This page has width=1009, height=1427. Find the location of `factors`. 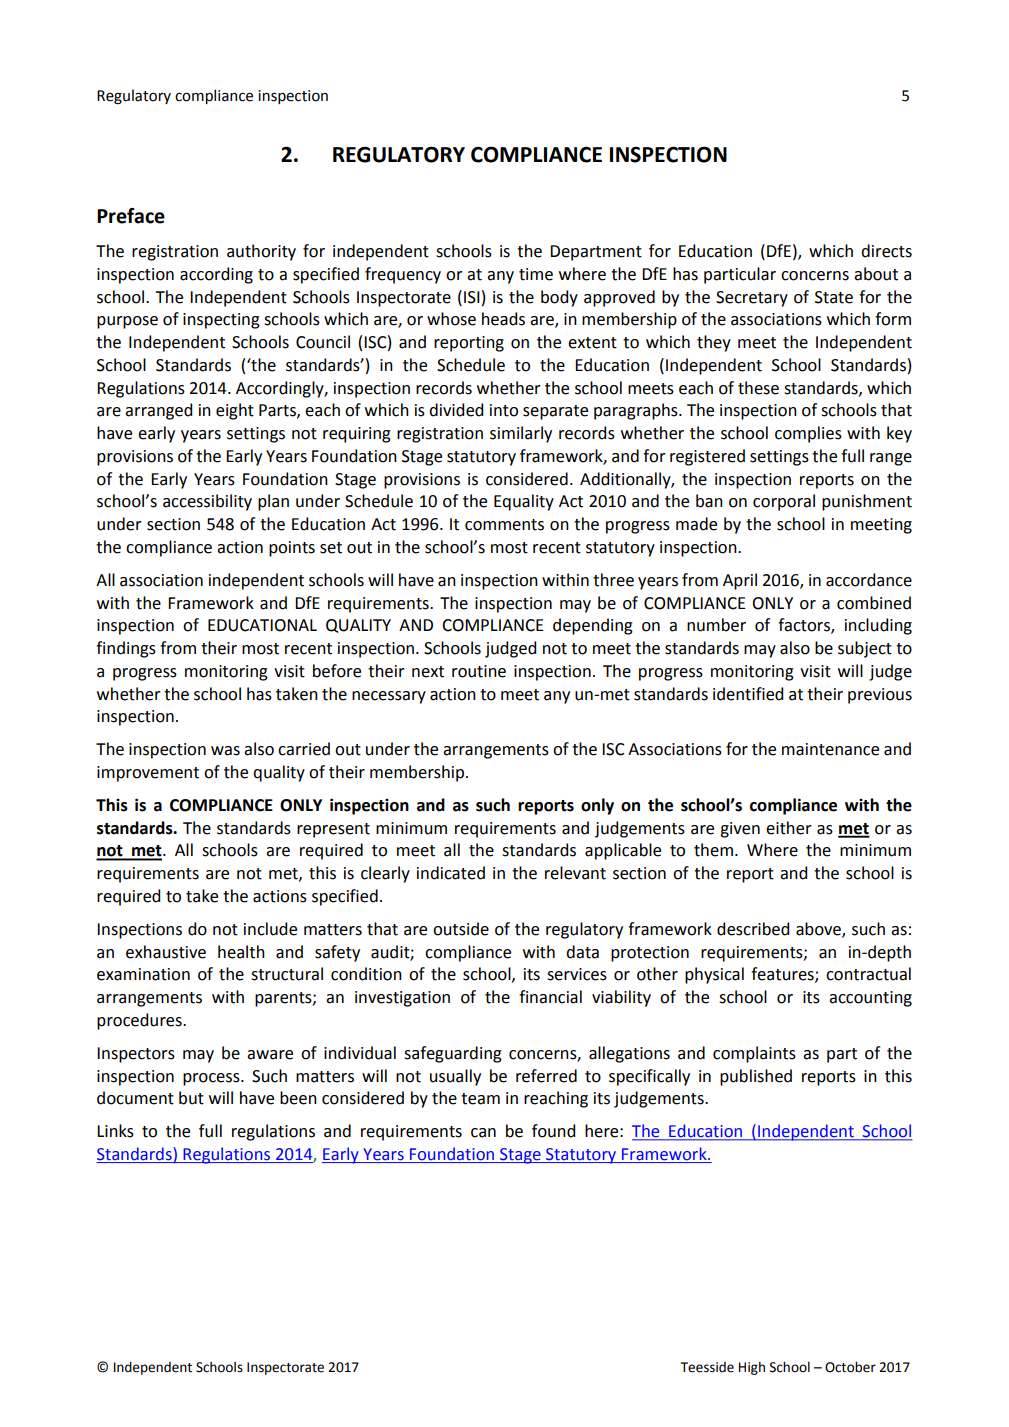

factors is located at coordinates (805, 626).
